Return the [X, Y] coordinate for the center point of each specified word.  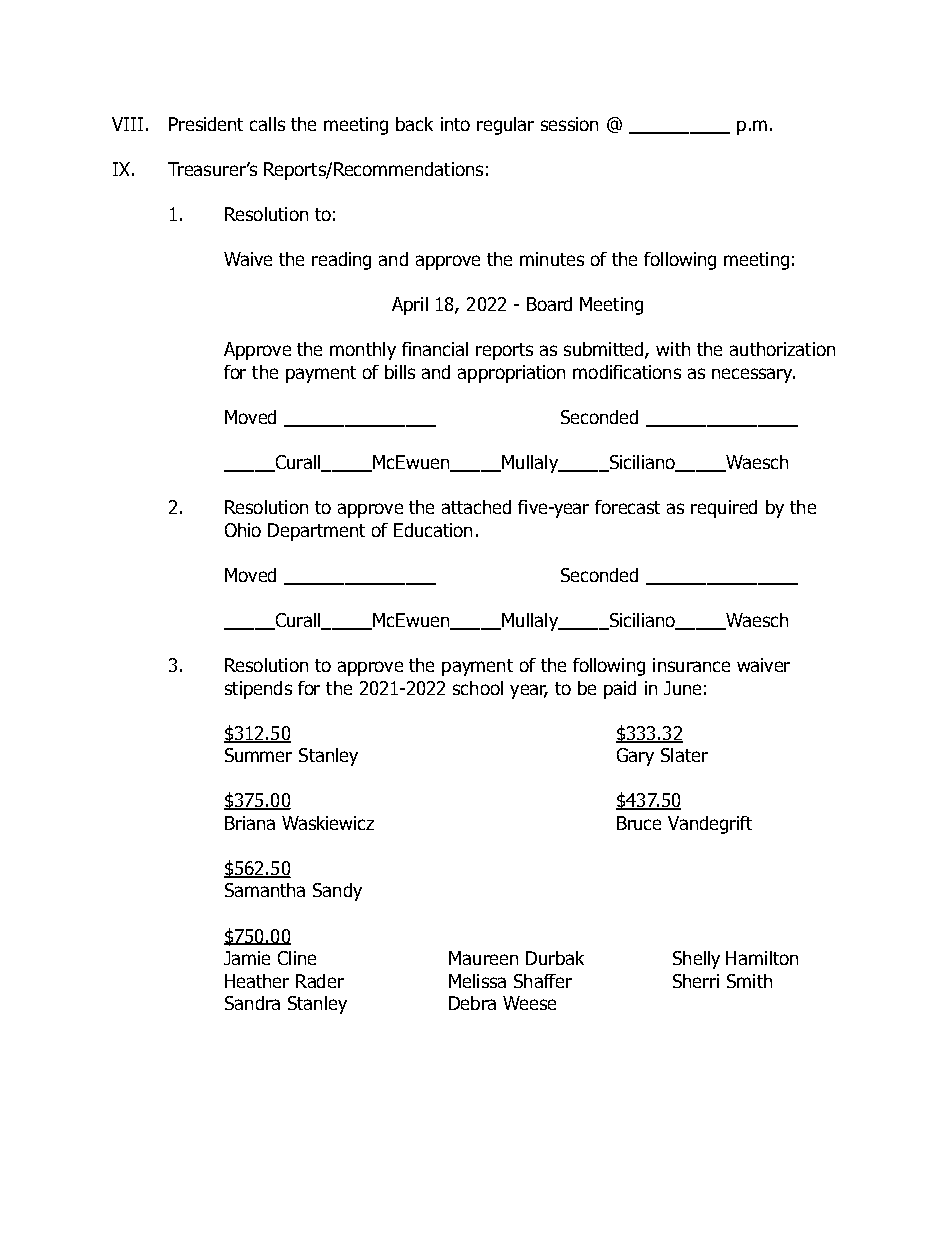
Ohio [243, 530]
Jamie [247, 958]
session [569, 124]
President [206, 124]
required [724, 509]
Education [433, 530]
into [455, 124]
